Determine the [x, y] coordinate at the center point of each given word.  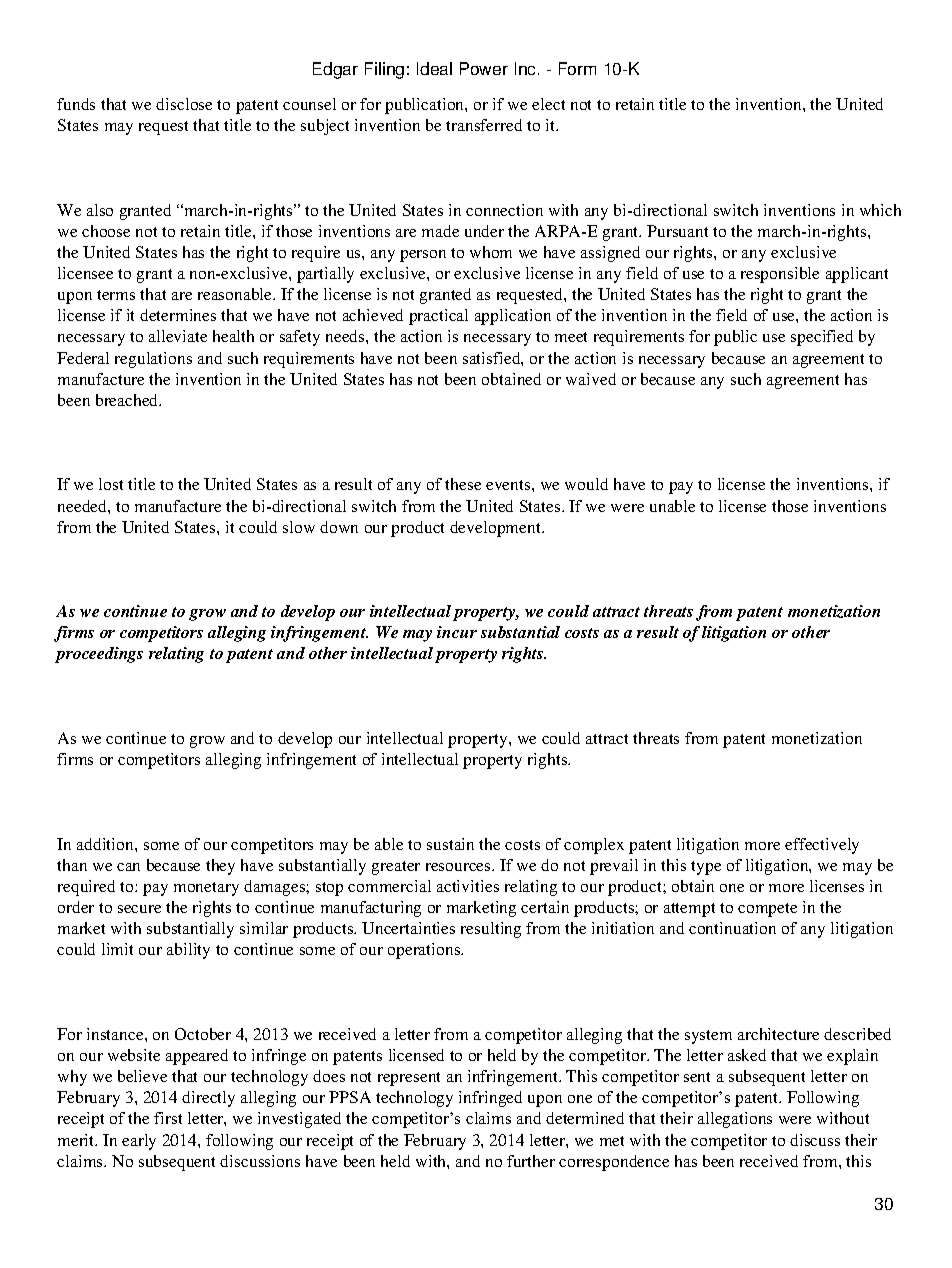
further [531, 1161]
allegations [735, 1120]
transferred [484, 125]
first [168, 1118]
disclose [184, 104]
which [880, 210]
